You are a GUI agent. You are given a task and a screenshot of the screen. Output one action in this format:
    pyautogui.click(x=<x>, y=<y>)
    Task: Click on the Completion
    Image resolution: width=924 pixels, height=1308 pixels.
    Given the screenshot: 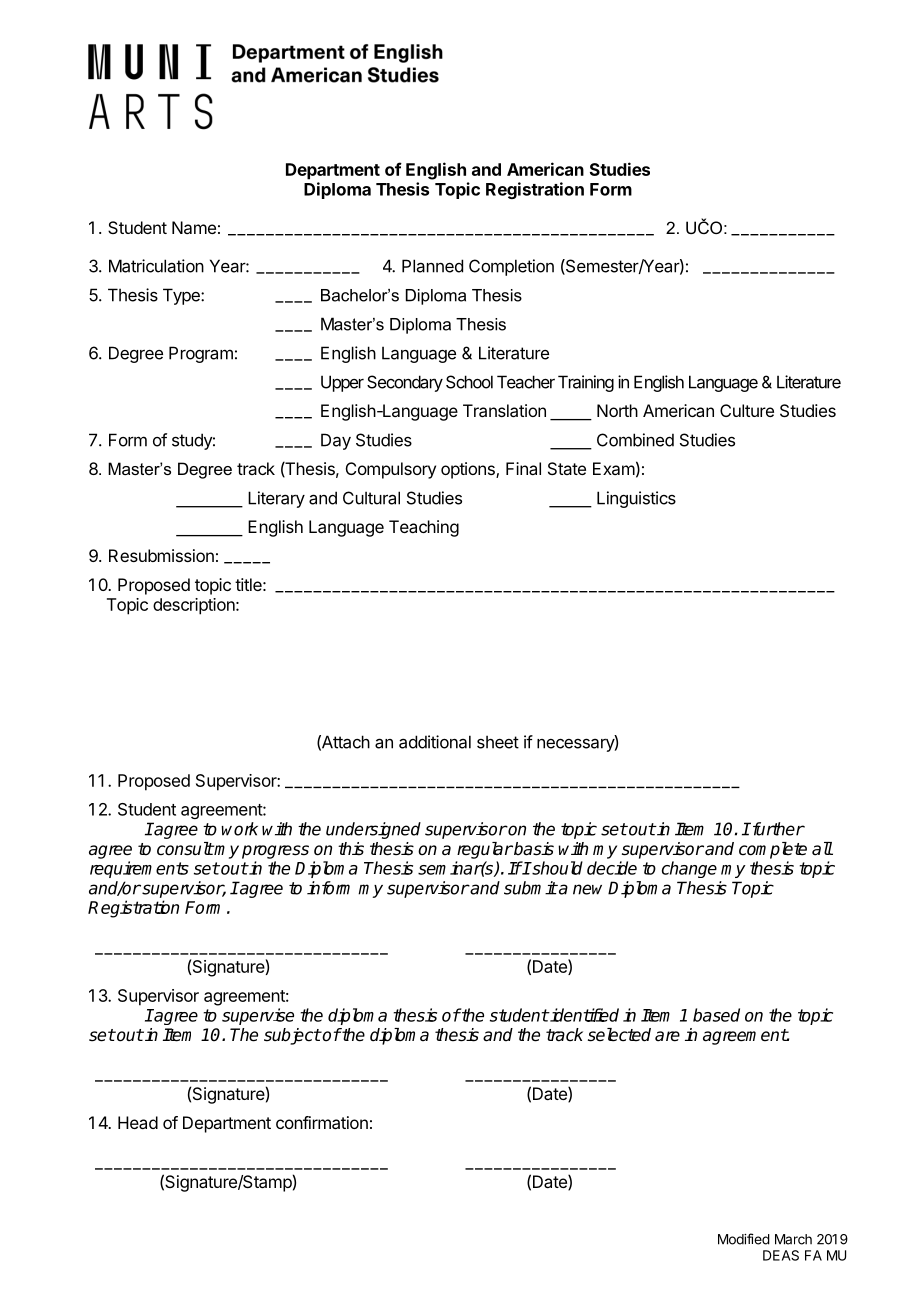 What is the action you would take?
    pyautogui.click(x=511, y=267)
